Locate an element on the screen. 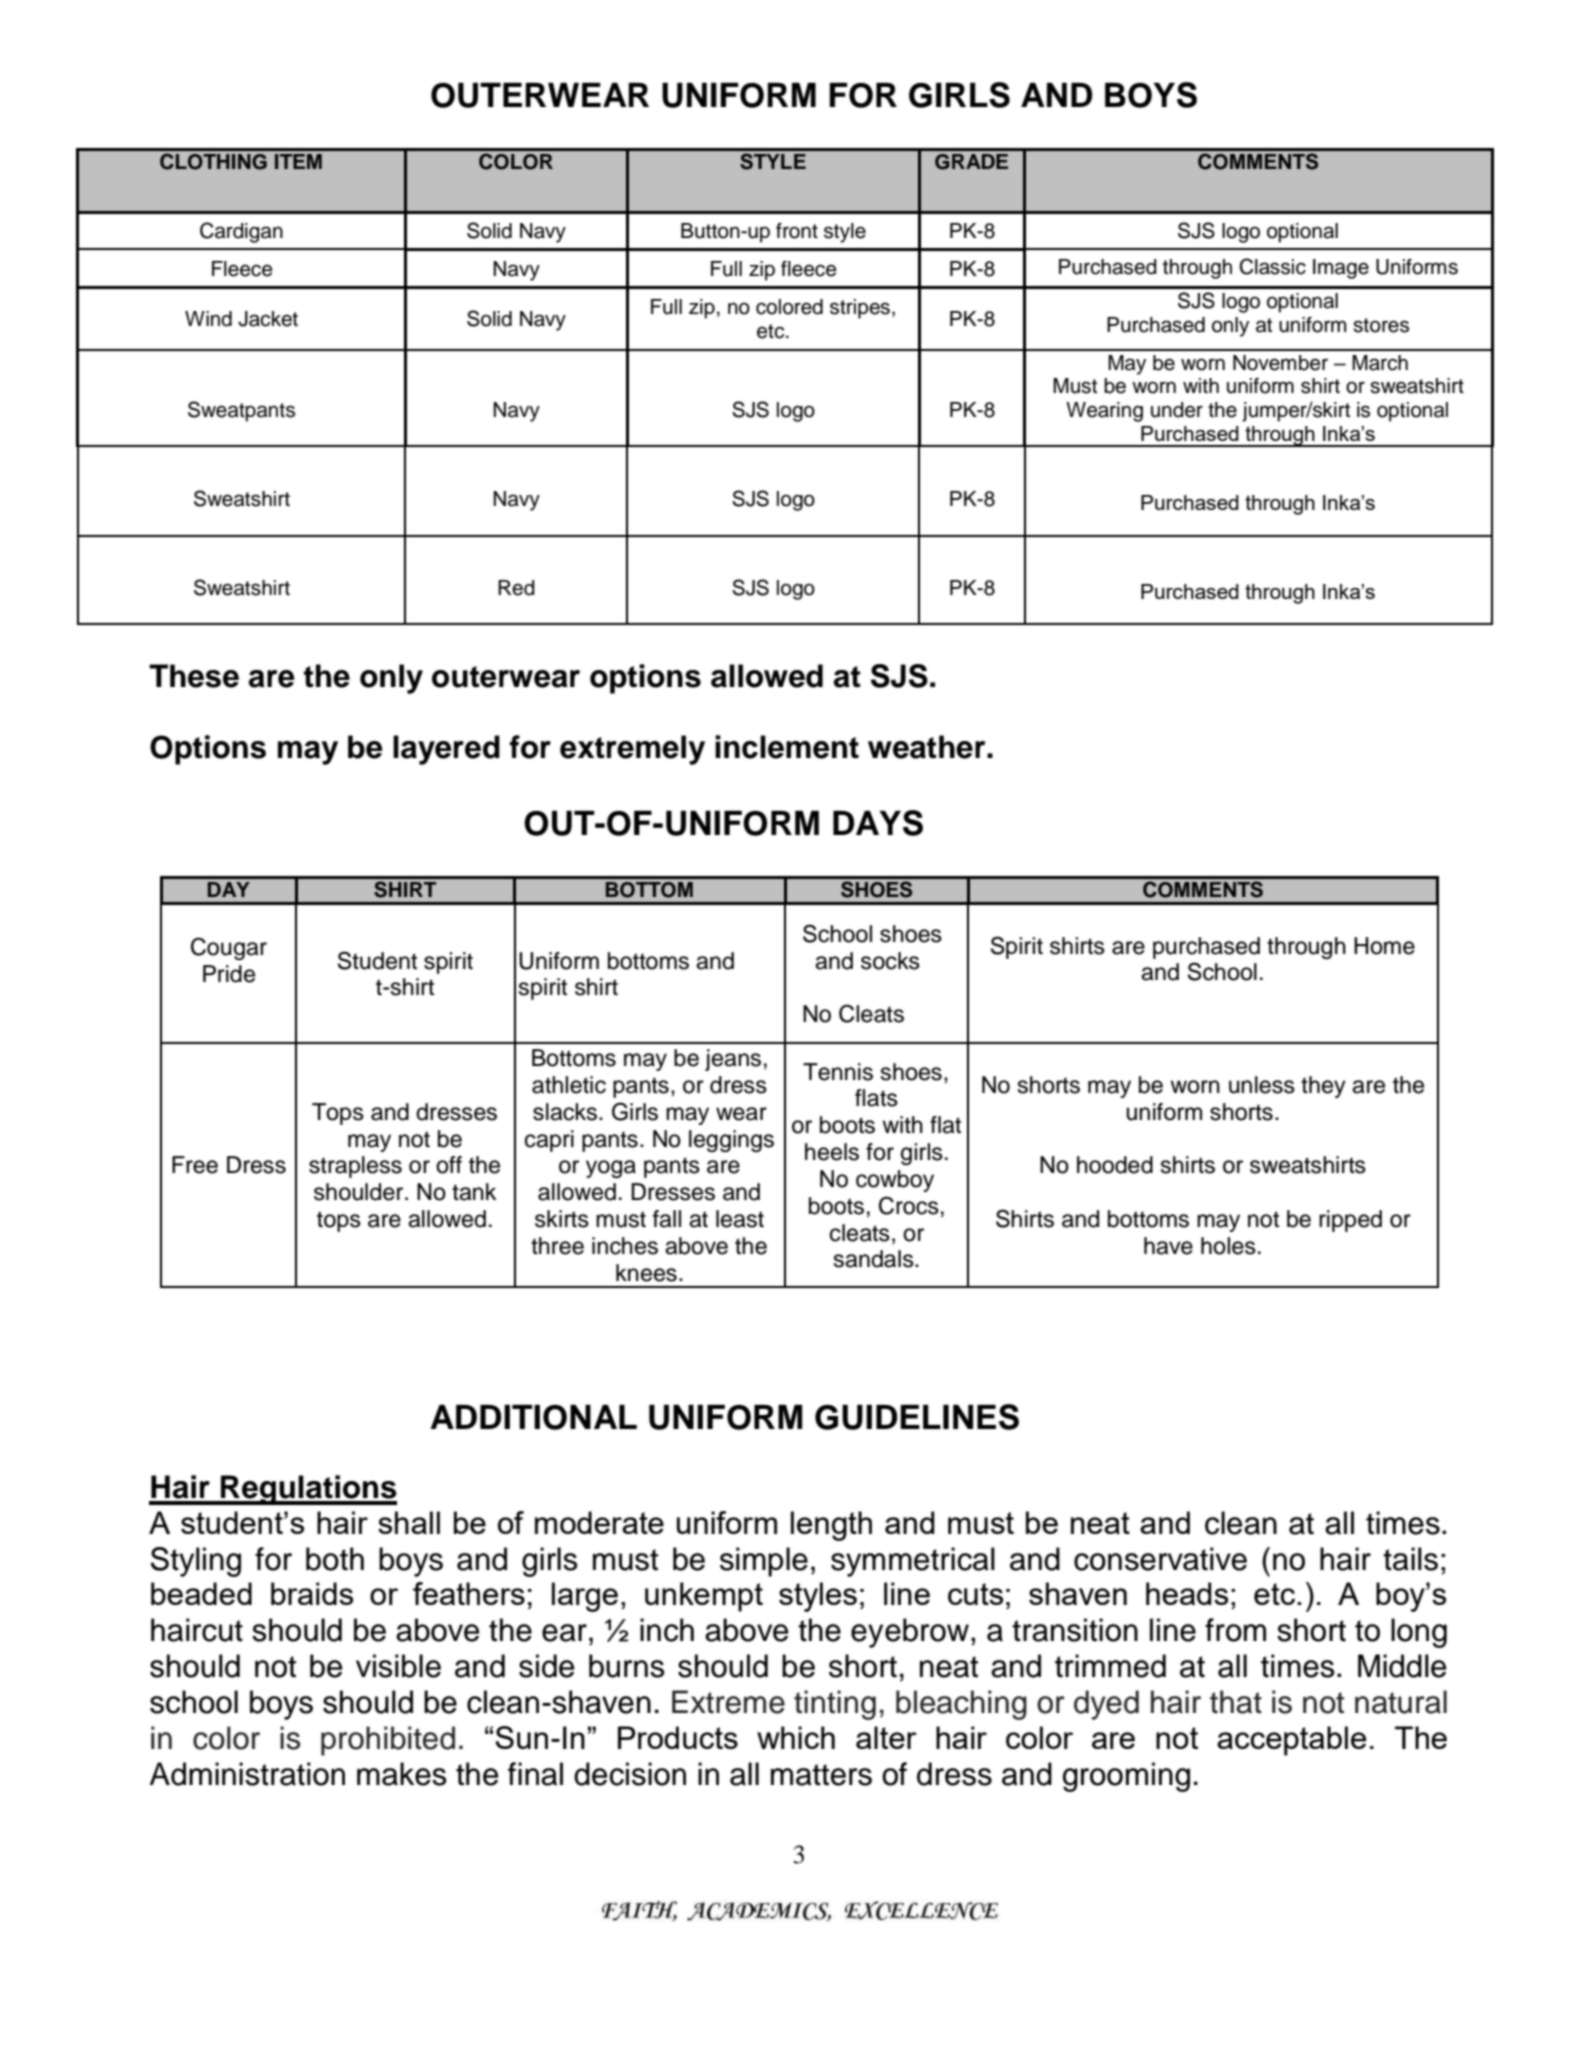  inclement is located at coordinates (787, 747).
